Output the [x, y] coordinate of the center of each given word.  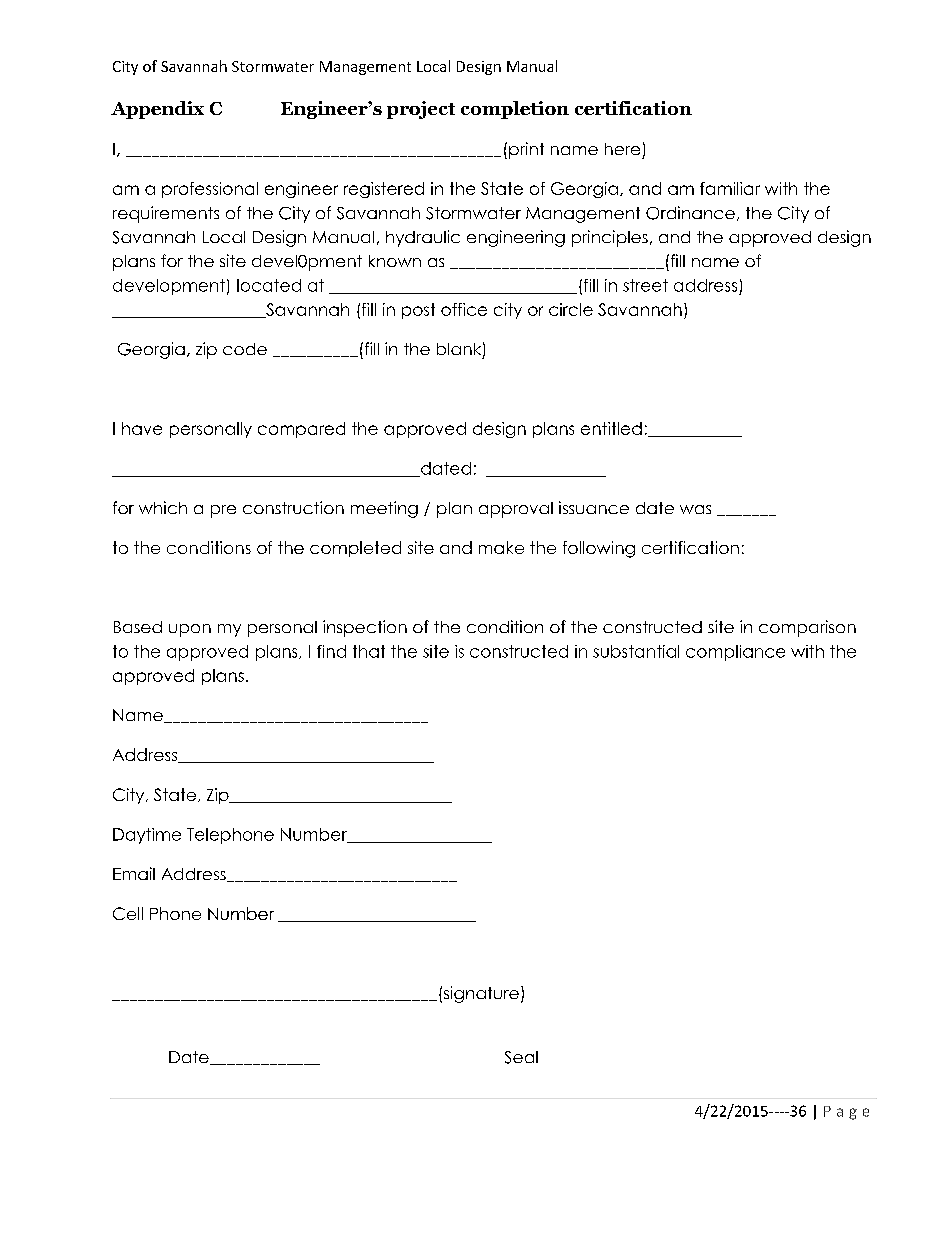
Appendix [157, 110]
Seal [521, 1057]
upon [190, 630]
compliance [735, 653]
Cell [128, 913]
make [501, 547]
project [421, 110]
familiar [730, 188]
